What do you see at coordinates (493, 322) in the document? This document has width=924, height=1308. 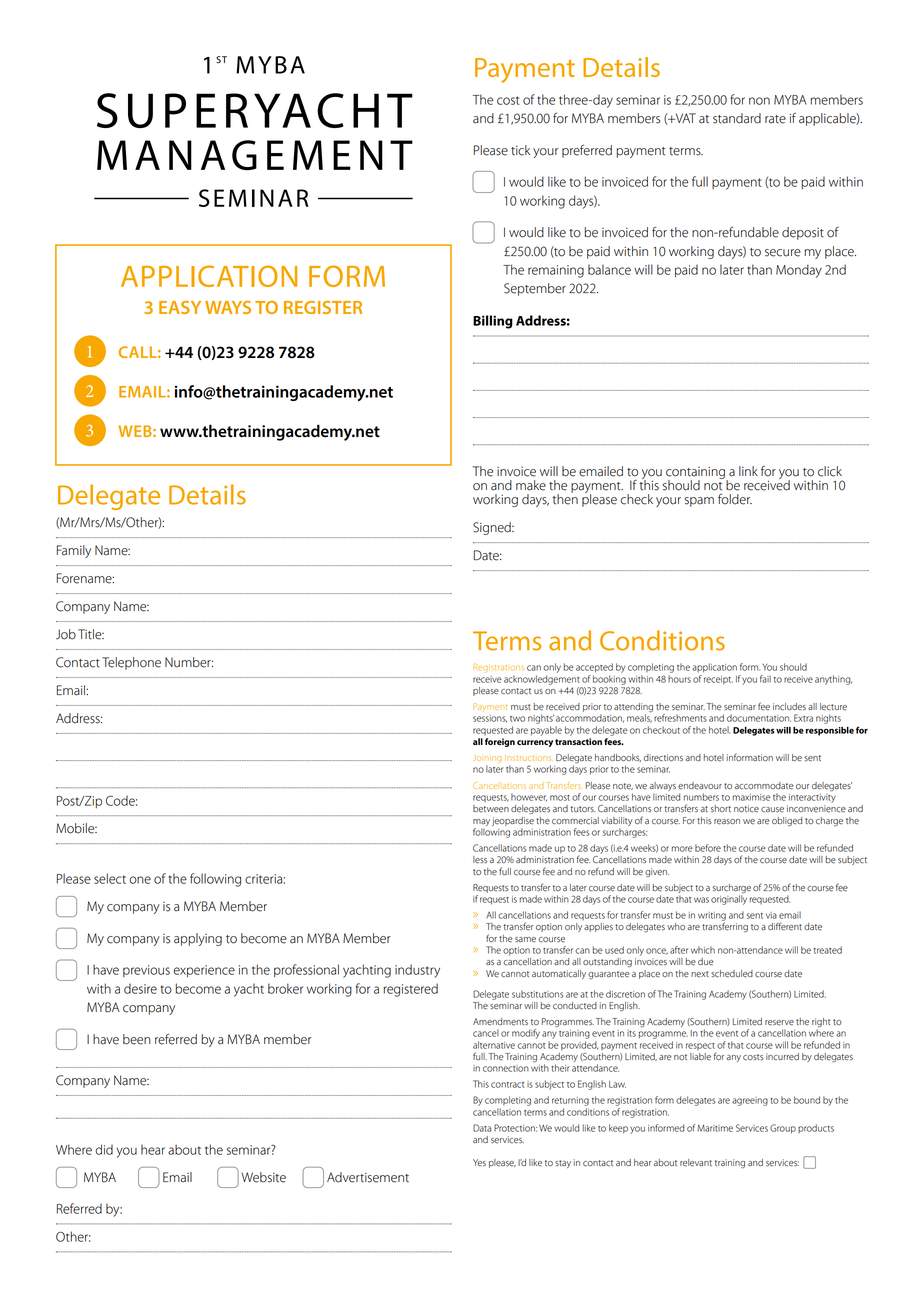 I see `Billing` at bounding box center [493, 322].
